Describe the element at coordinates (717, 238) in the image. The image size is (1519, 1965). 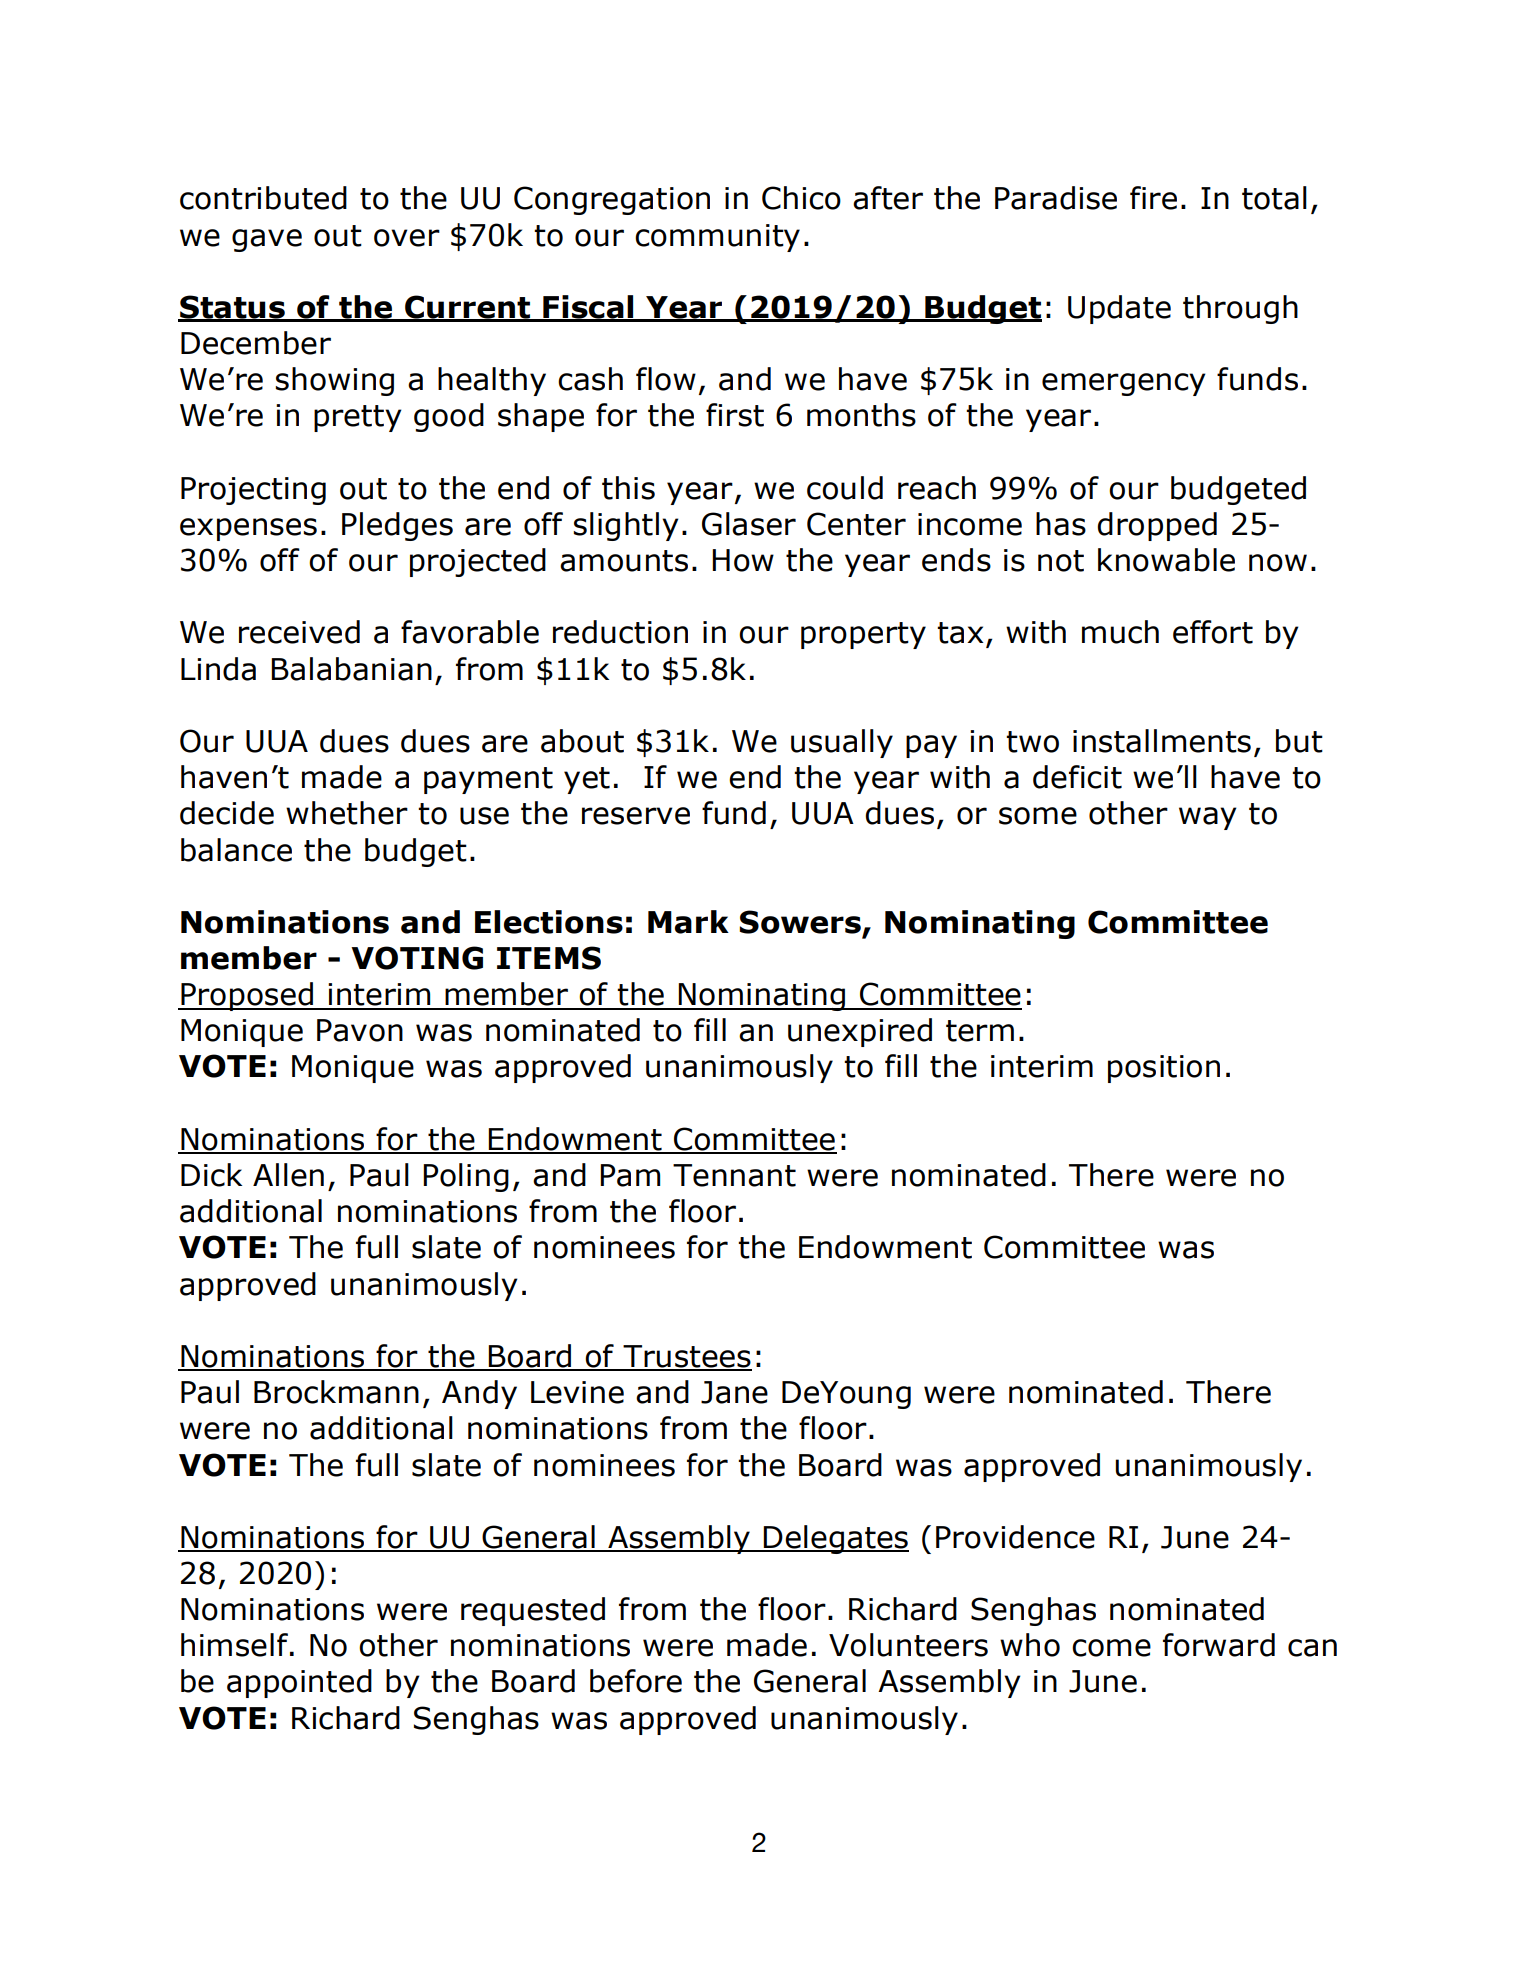
I see `community` at that location.
